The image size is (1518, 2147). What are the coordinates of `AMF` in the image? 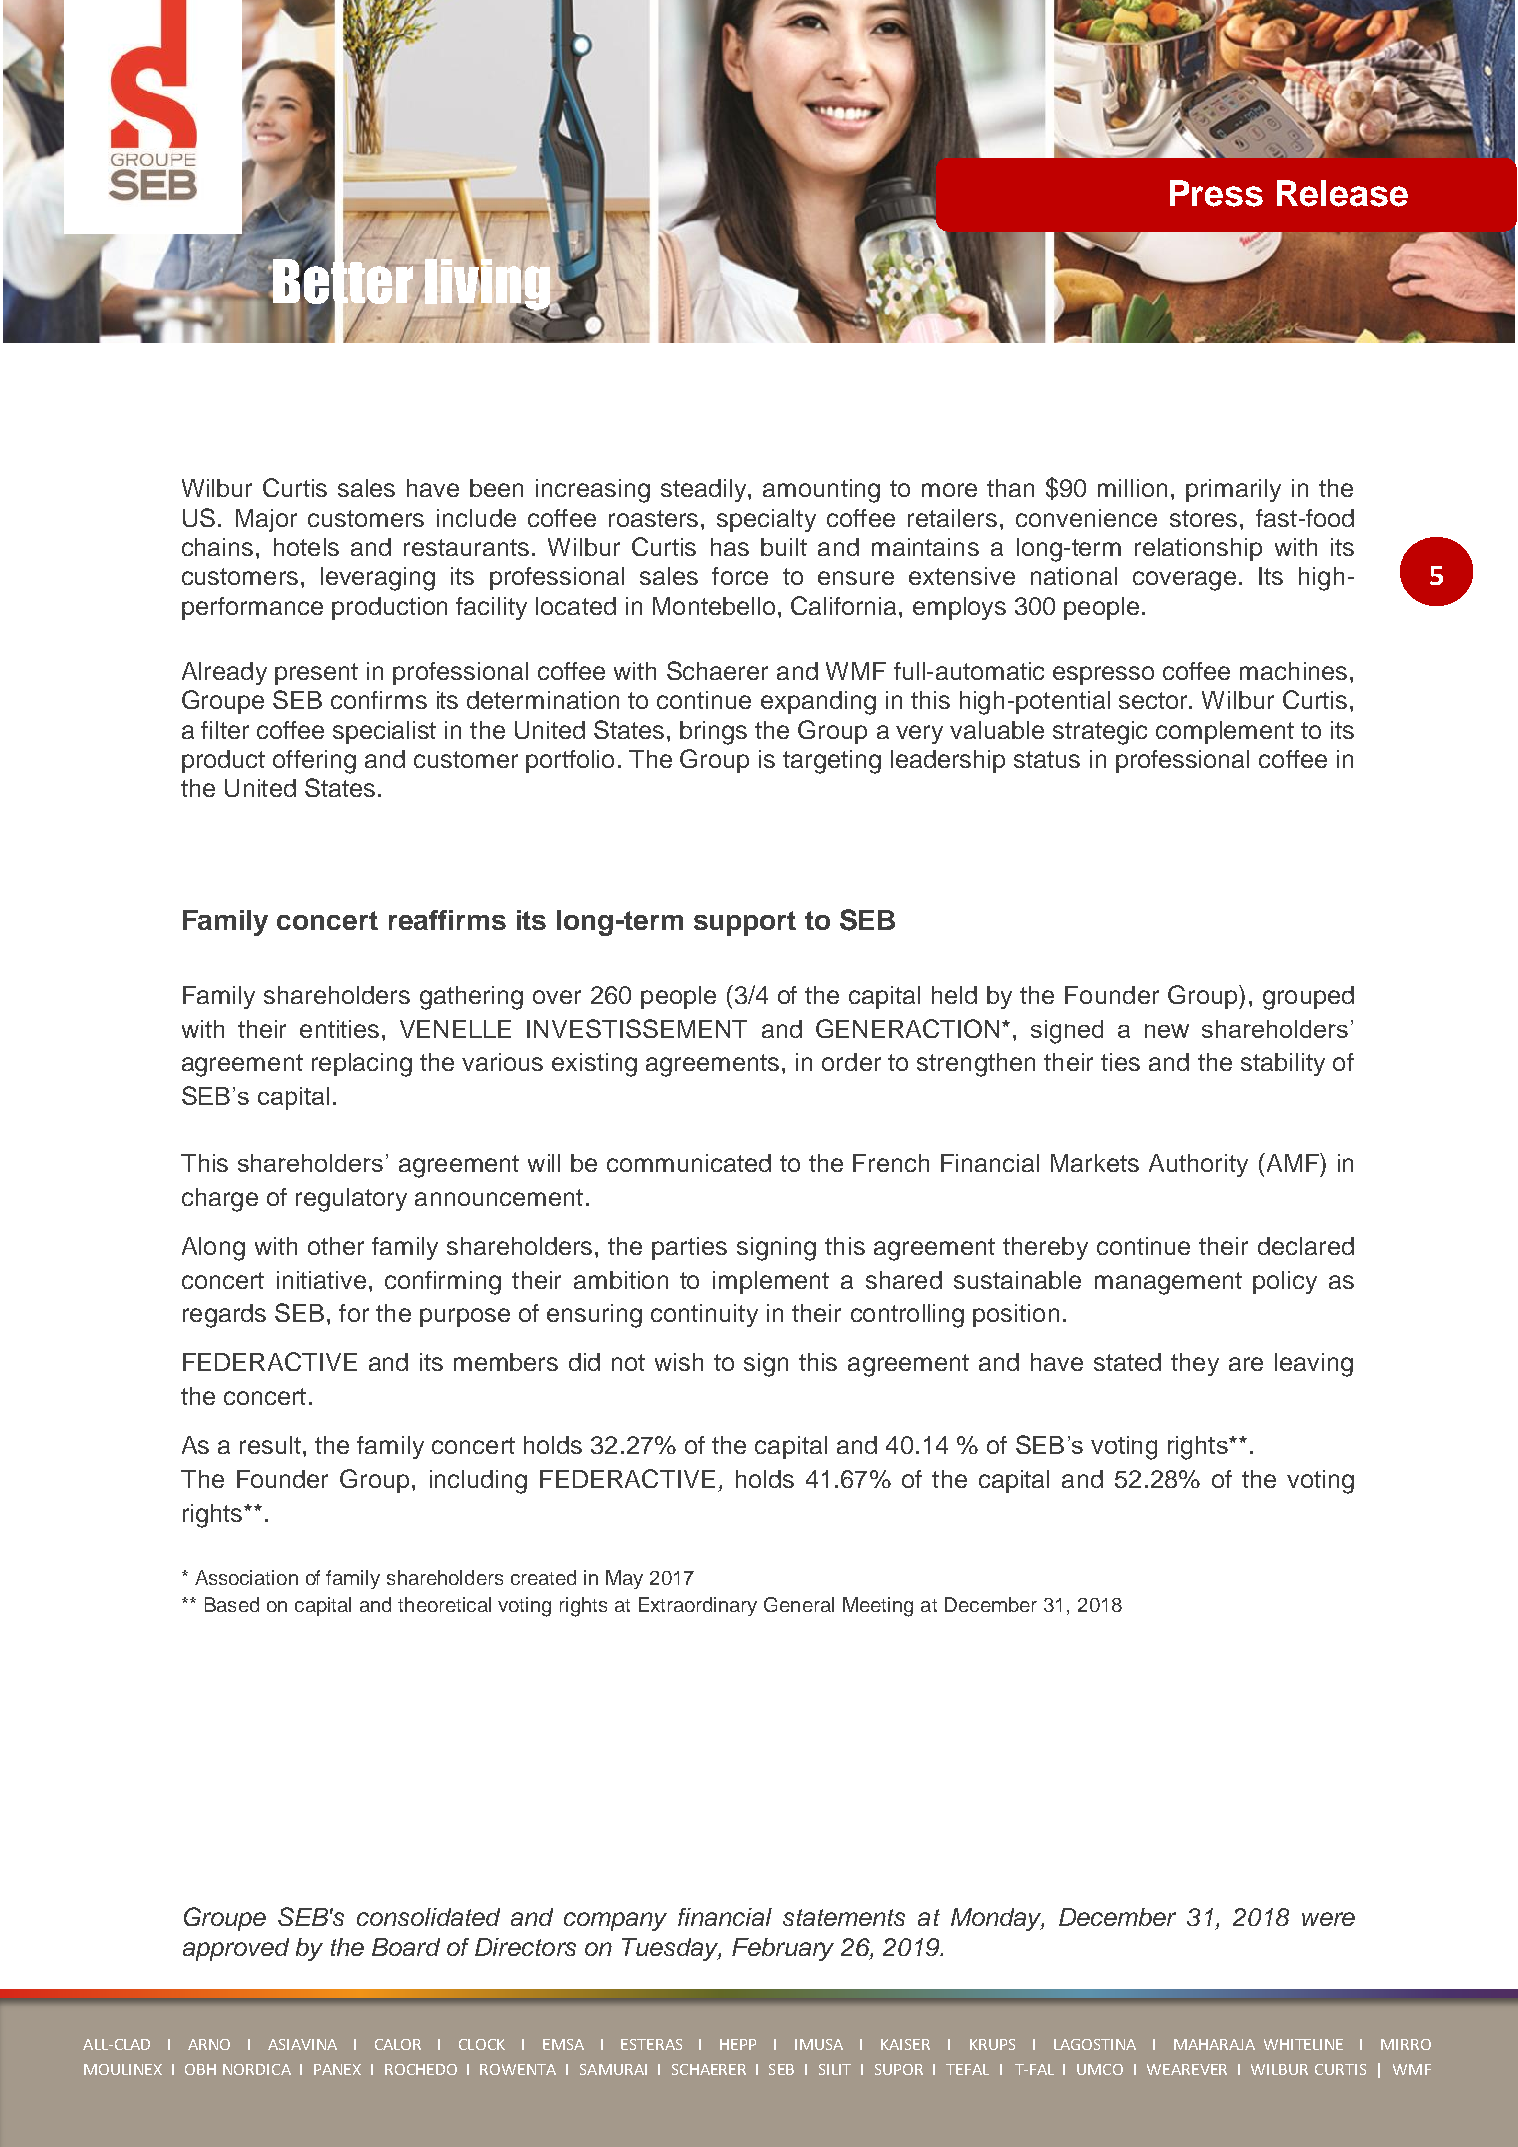 It's located at (1292, 1162).
